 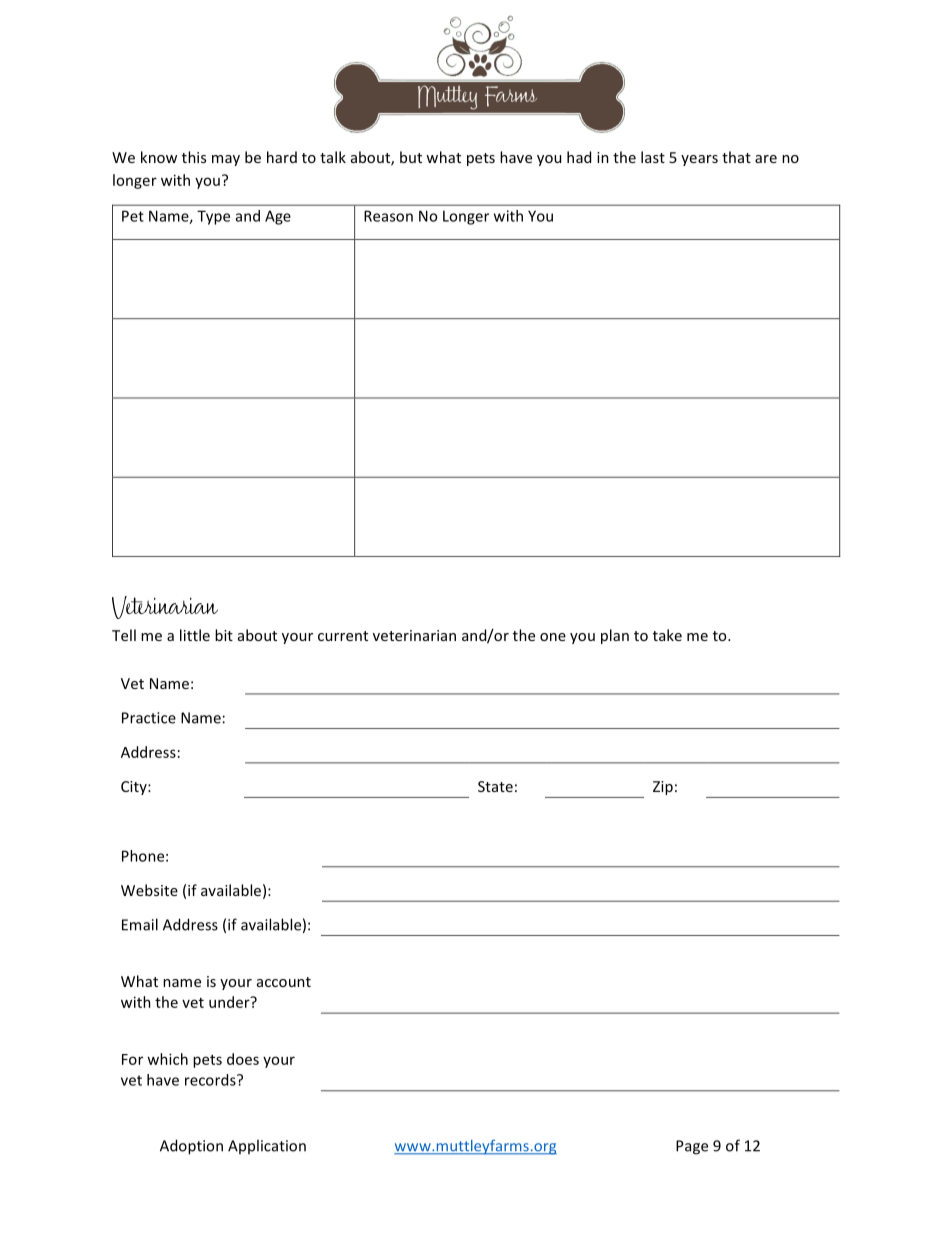 What do you see at coordinates (699, 160) in the document?
I see `years` at bounding box center [699, 160].
